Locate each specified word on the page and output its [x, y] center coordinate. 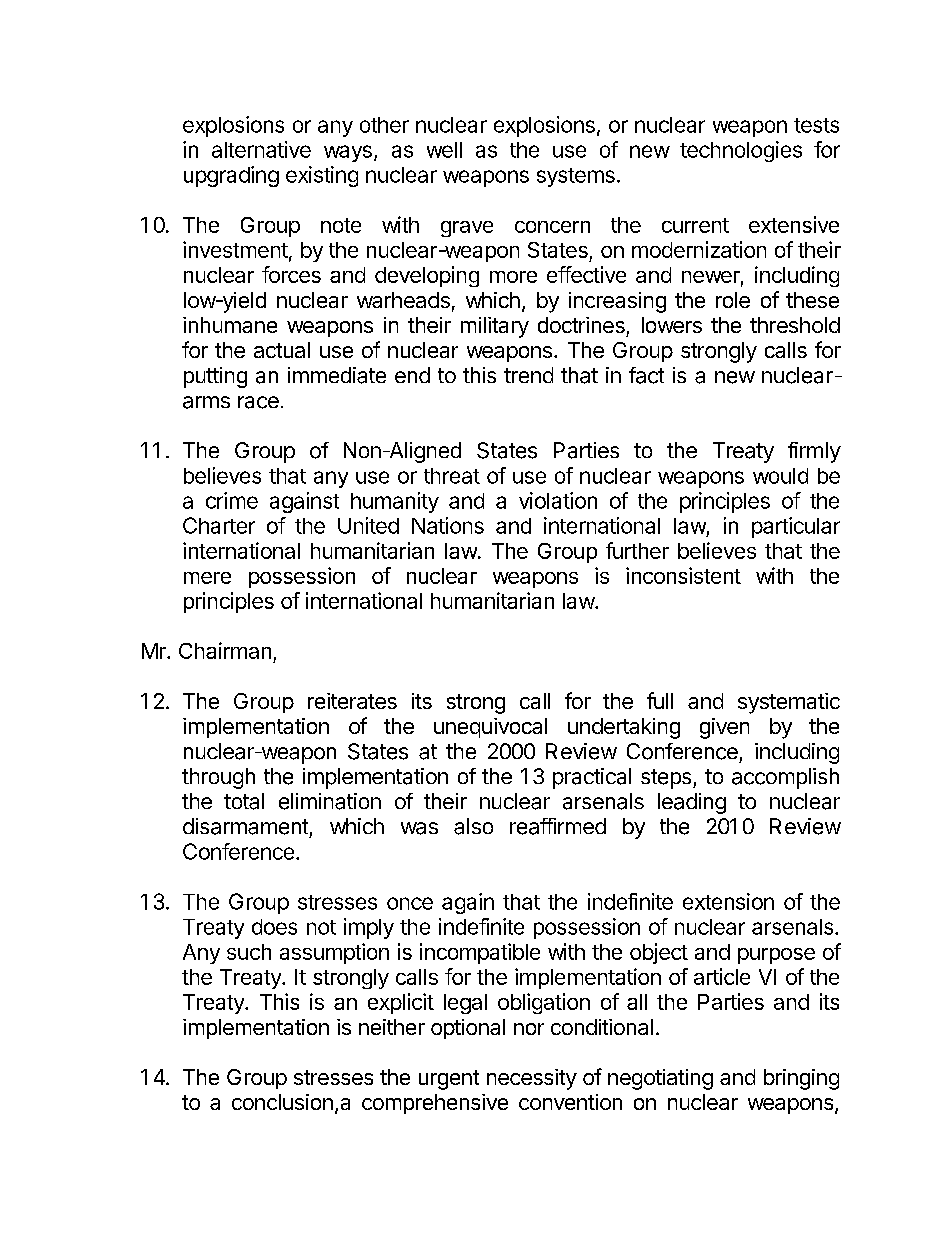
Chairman [225, 650]
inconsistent [683, 575]
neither [392, 1027]
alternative [261, 149]
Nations [448, 525]
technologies [741, 151]
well [444, 150]
